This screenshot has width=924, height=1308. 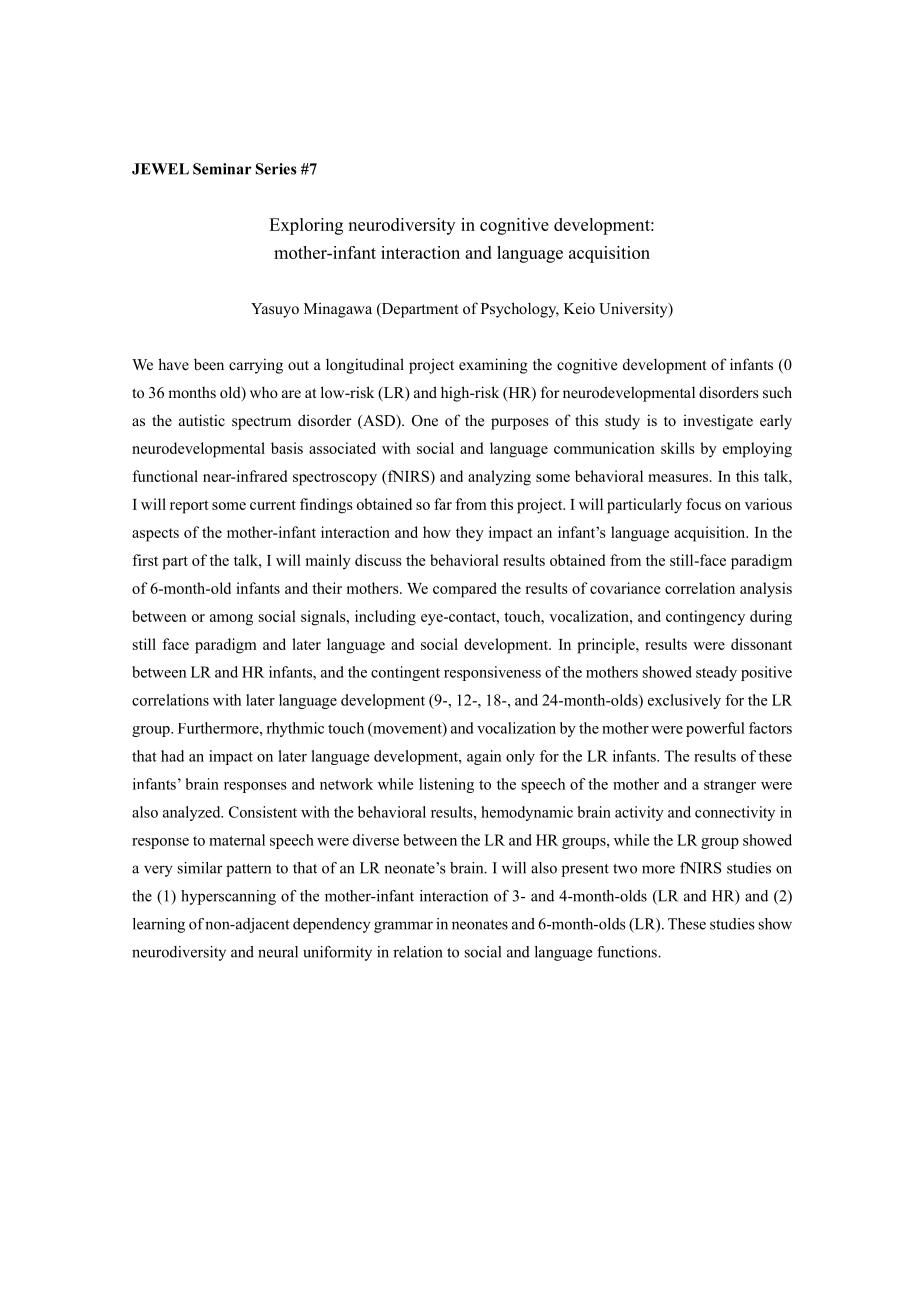 I want to click on Exploring, so click(x=306, y=226).
